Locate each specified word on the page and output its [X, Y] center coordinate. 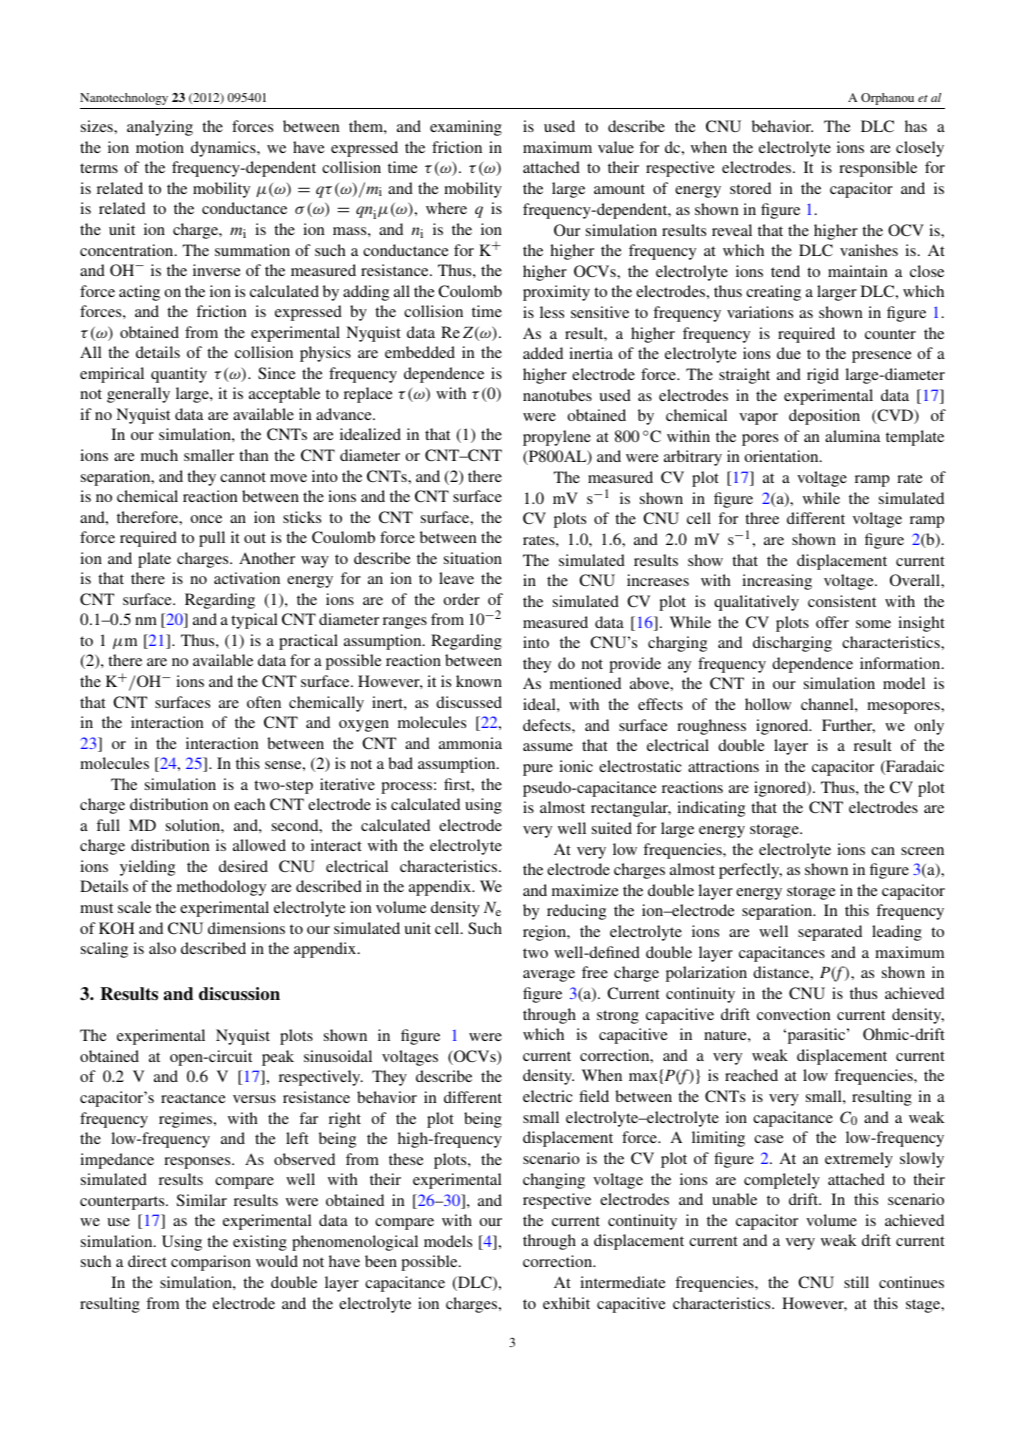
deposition [824, 417]
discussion [239, 994]
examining [466, 128]
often [264, 702]
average [549, 976]
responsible [878, 169]
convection [794, 1014]
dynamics [224, 149]
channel [828, 704]
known [479, 681]
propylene [557, 438]
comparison [211, 1263]
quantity [179, 375]
